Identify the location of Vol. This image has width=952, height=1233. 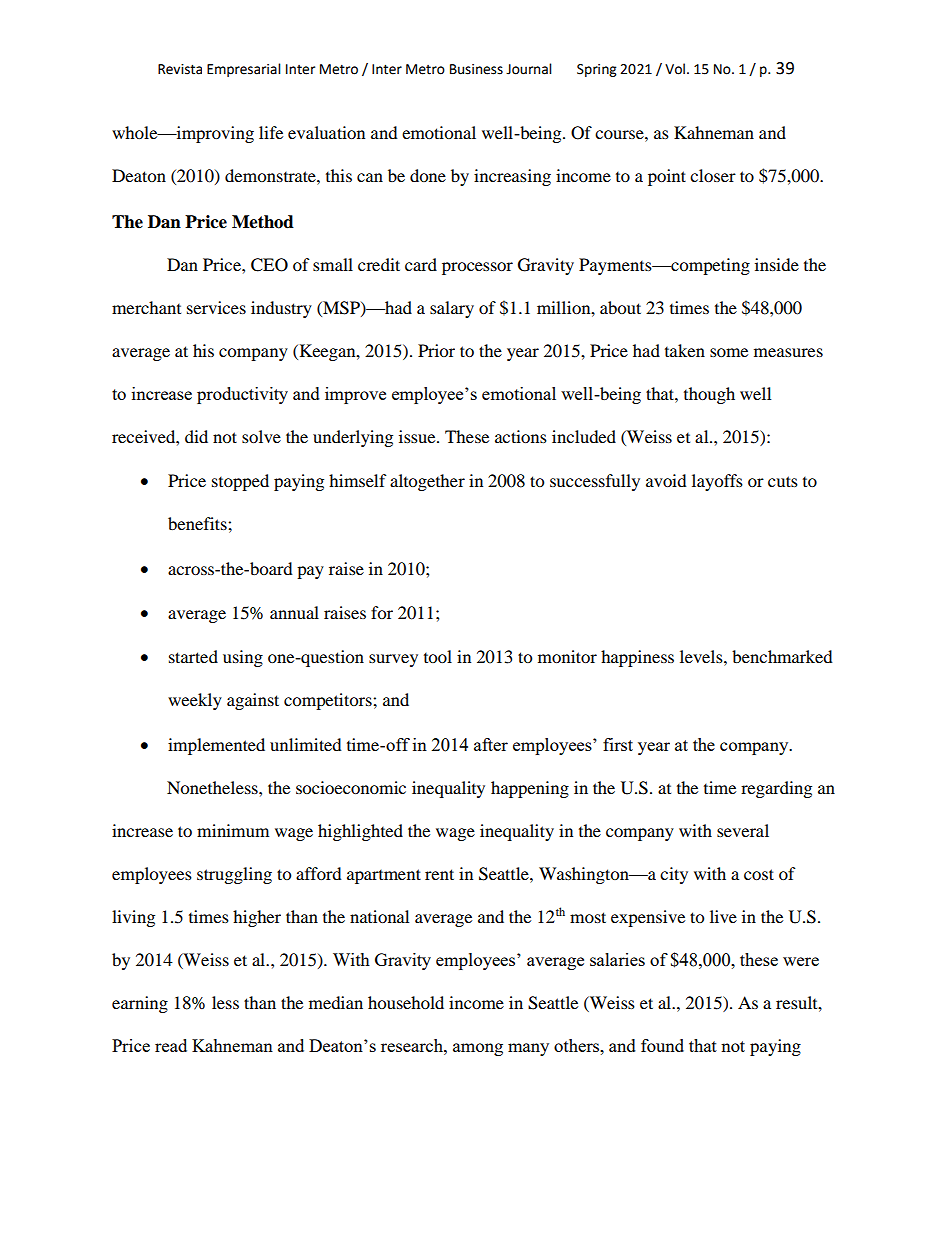
(675, 69).
